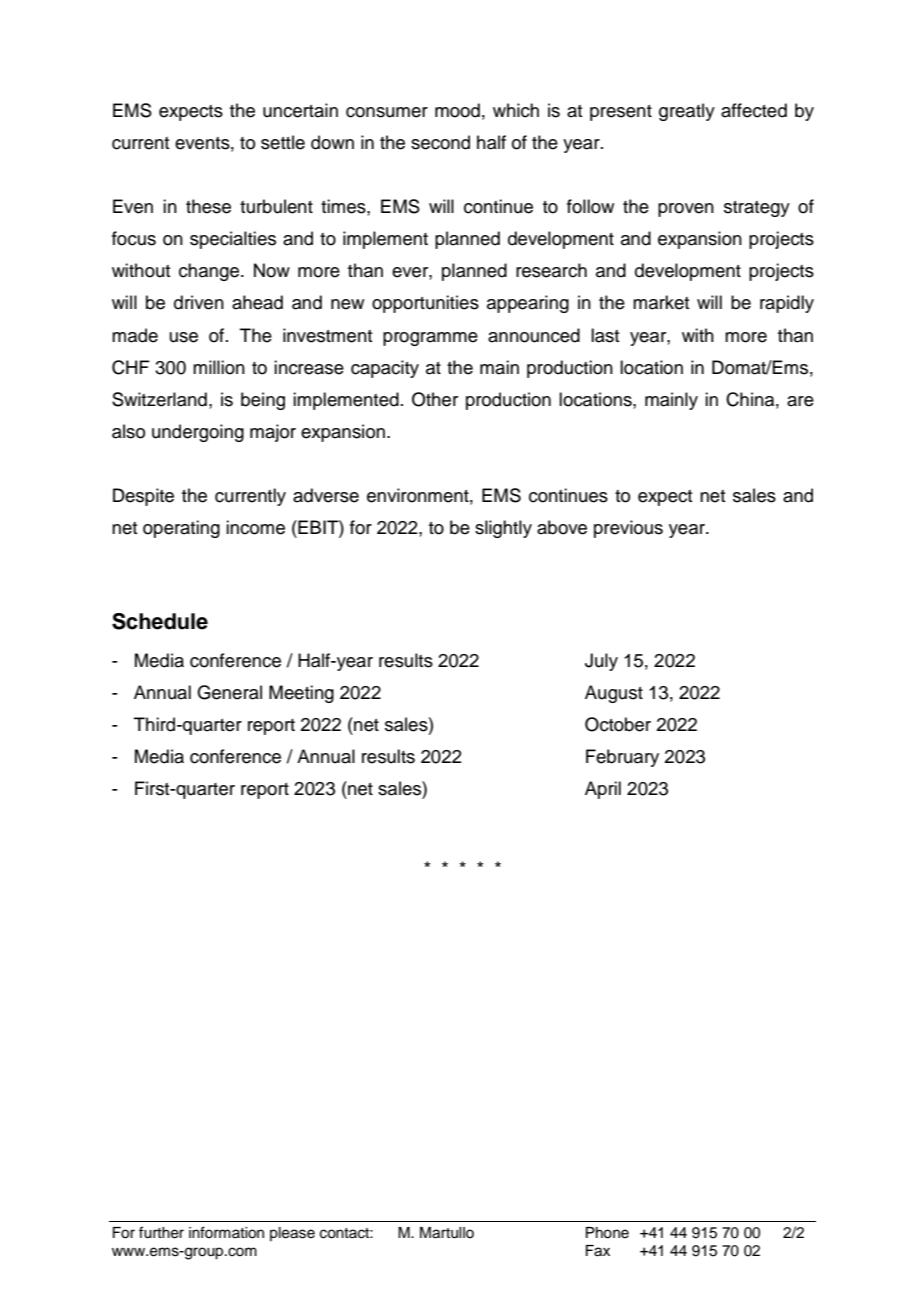  I want to click on information, so click(226, 1232).
